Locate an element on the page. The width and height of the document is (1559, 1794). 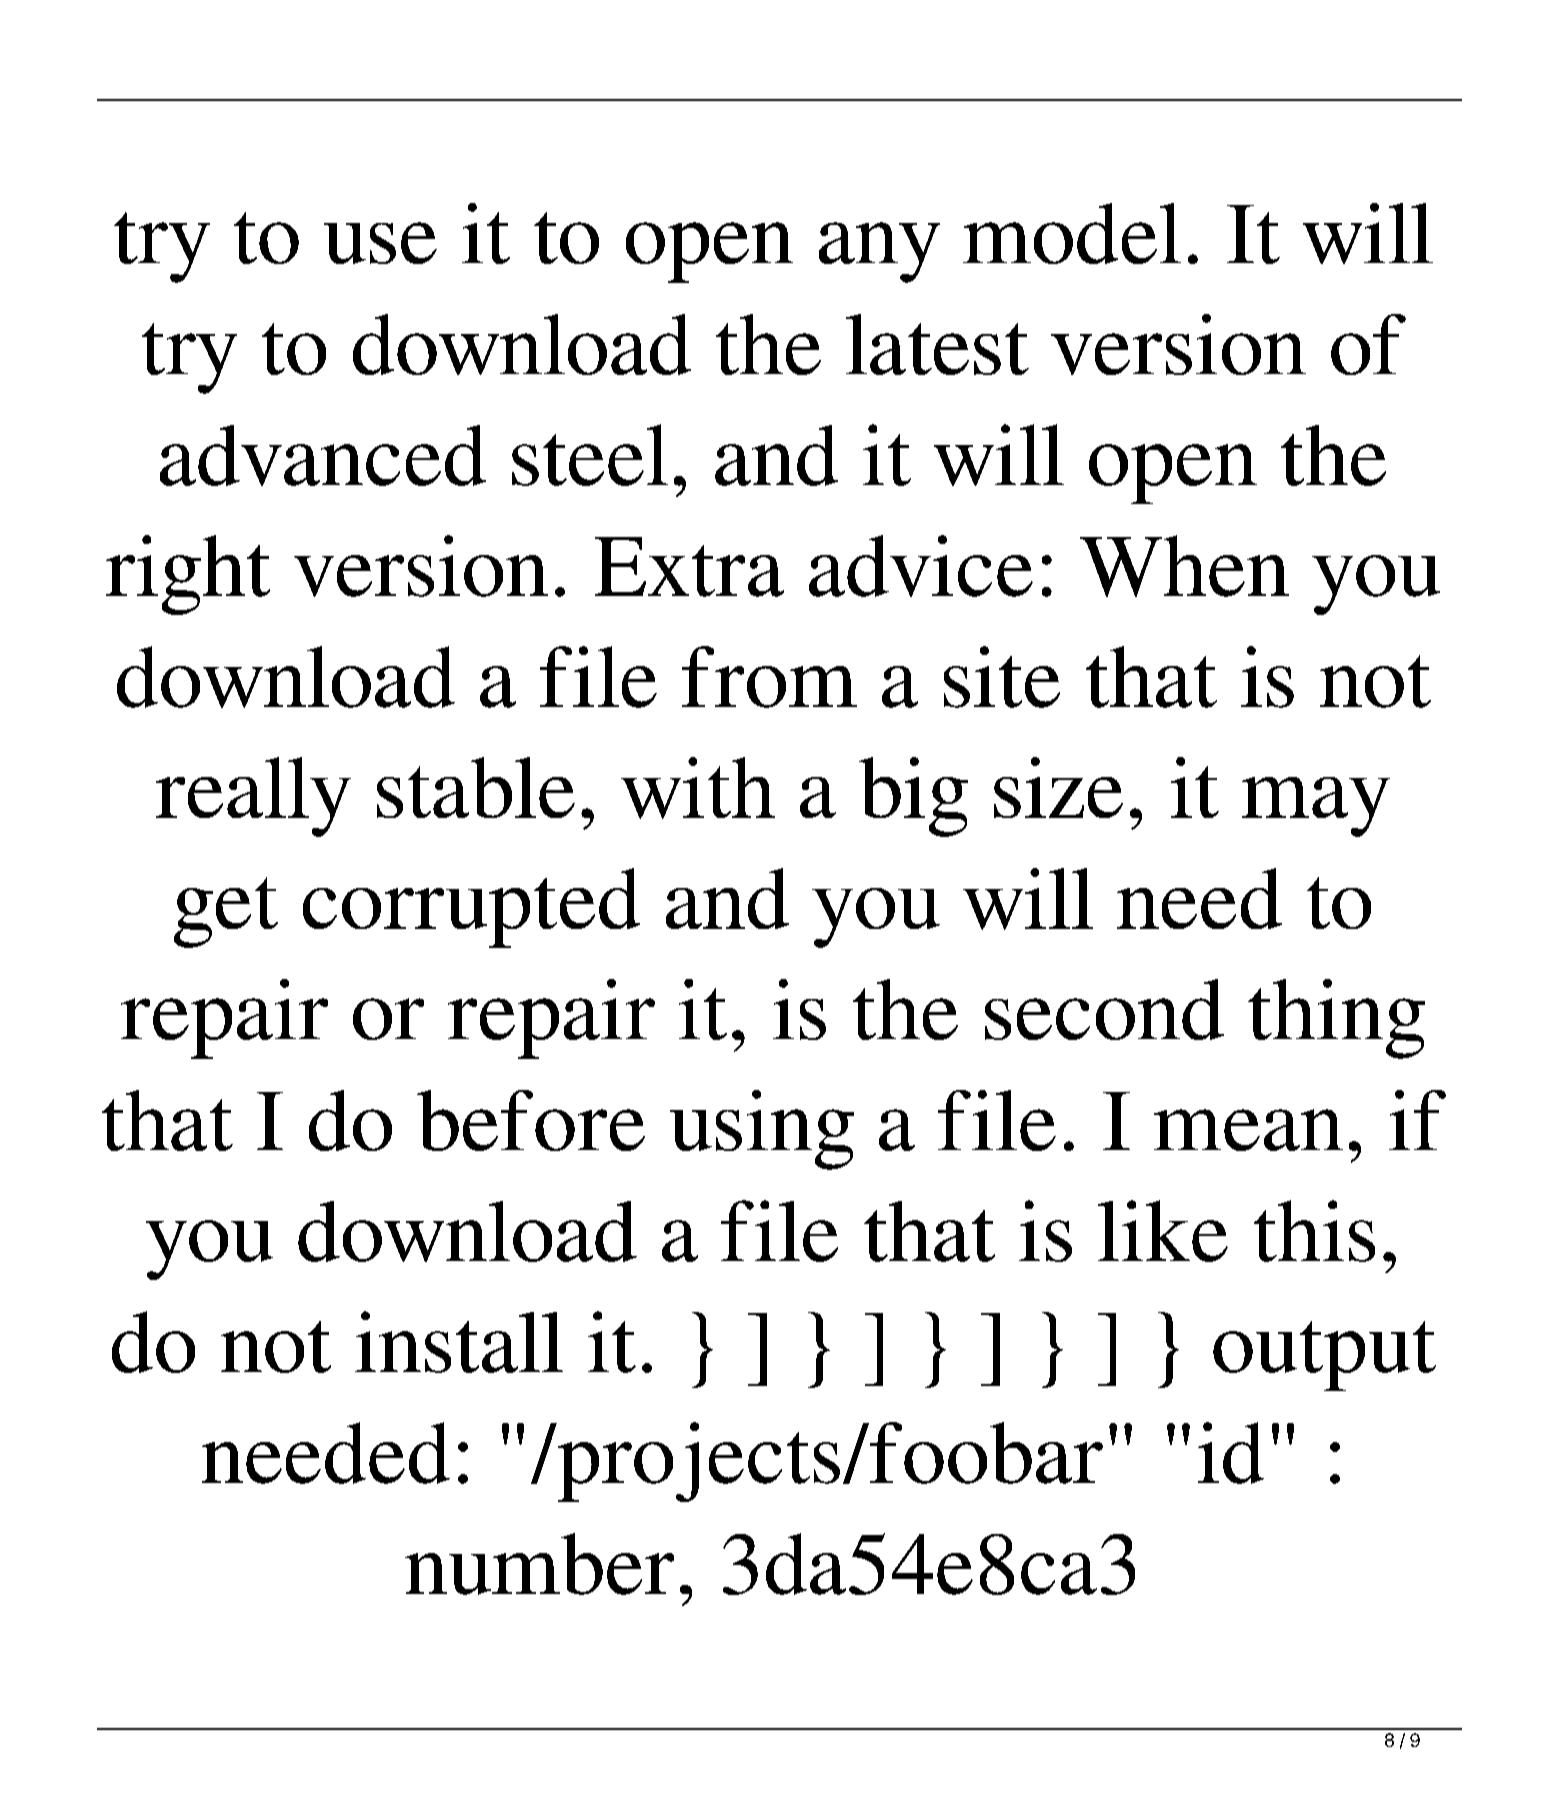
any is located at coordinates (879, 252).
